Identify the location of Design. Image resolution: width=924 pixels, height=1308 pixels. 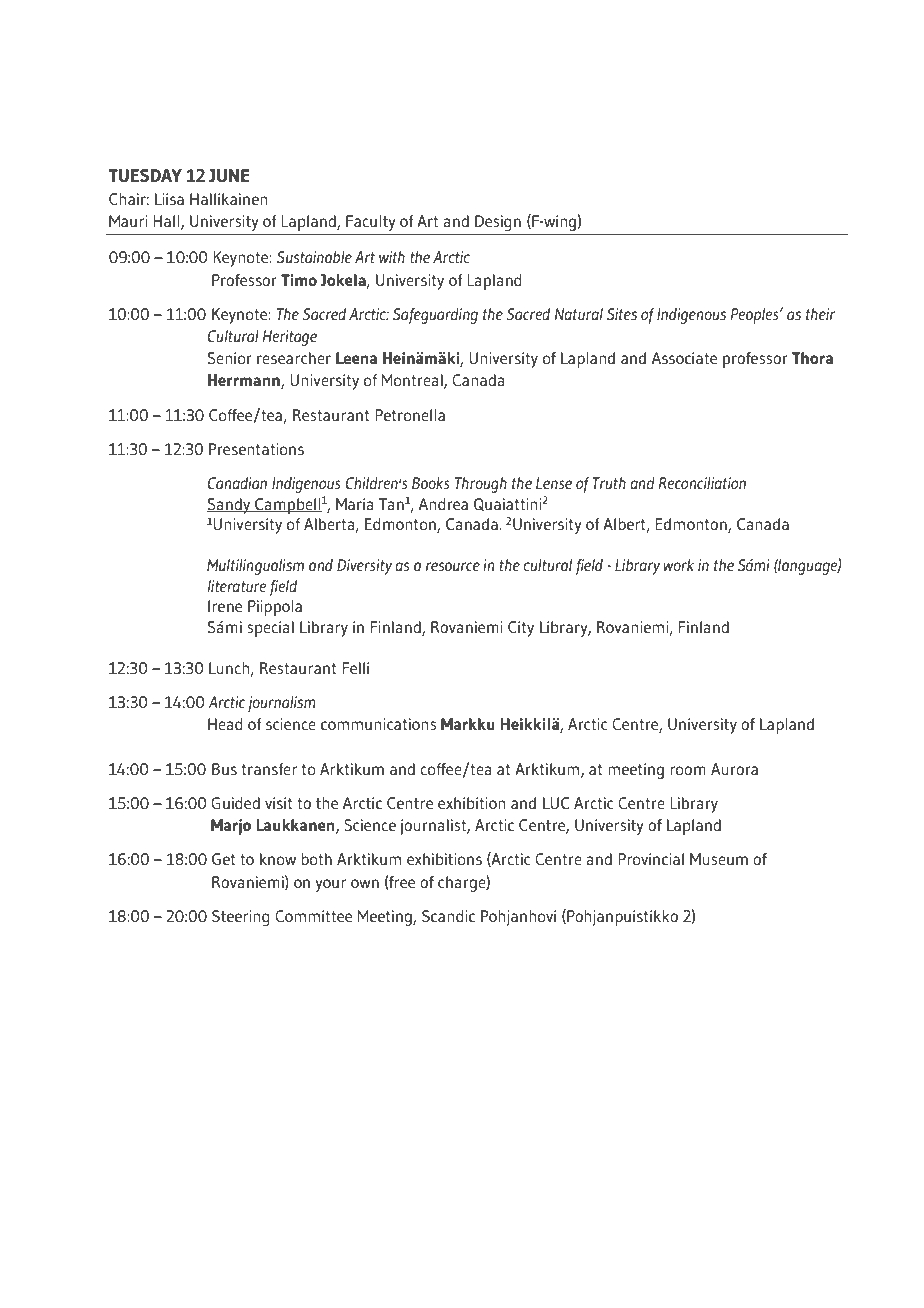
(498, 223).
